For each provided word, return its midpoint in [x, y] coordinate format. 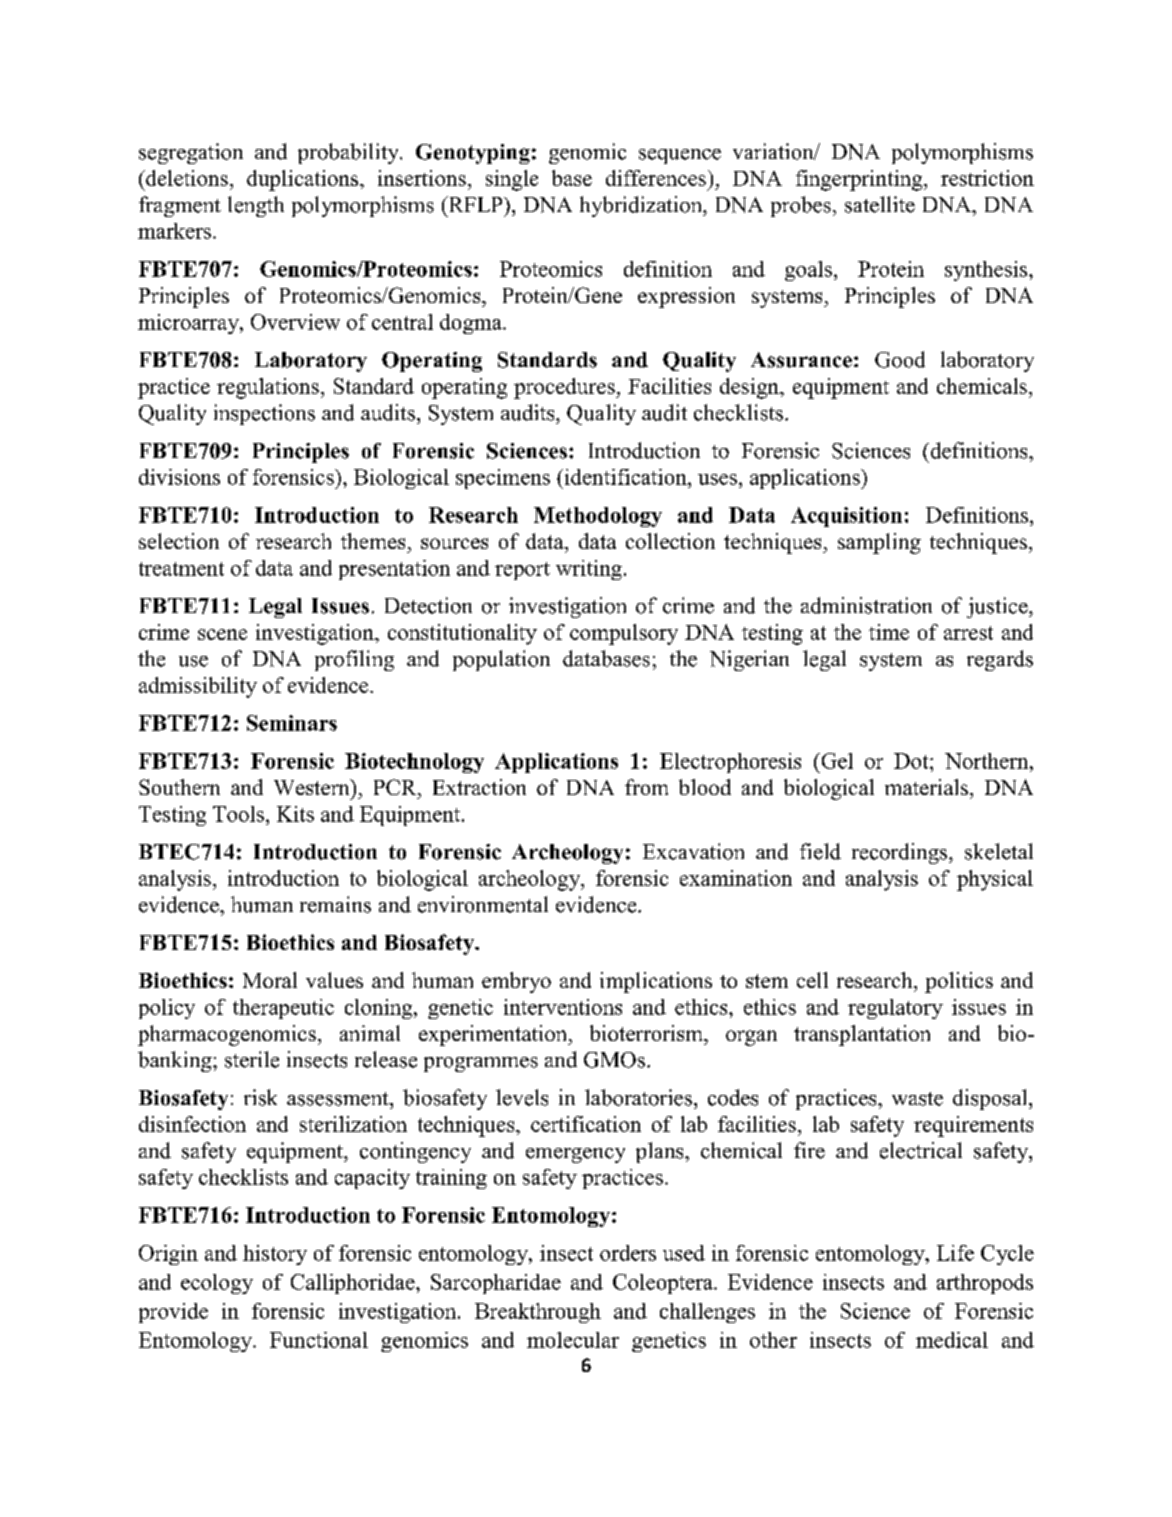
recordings [901, 853]
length [256, 206]
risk [260, 1097]
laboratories [638, 1097]
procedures [565, 388]
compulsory [624, 634]
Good [900, 359]
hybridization [642, 206]
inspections [264, 414]
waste [917, 1099]
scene [222, 634]
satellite [880, 204]
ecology [217, 1284]
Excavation [693, 851]
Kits [295, 814]
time [889, 632]
